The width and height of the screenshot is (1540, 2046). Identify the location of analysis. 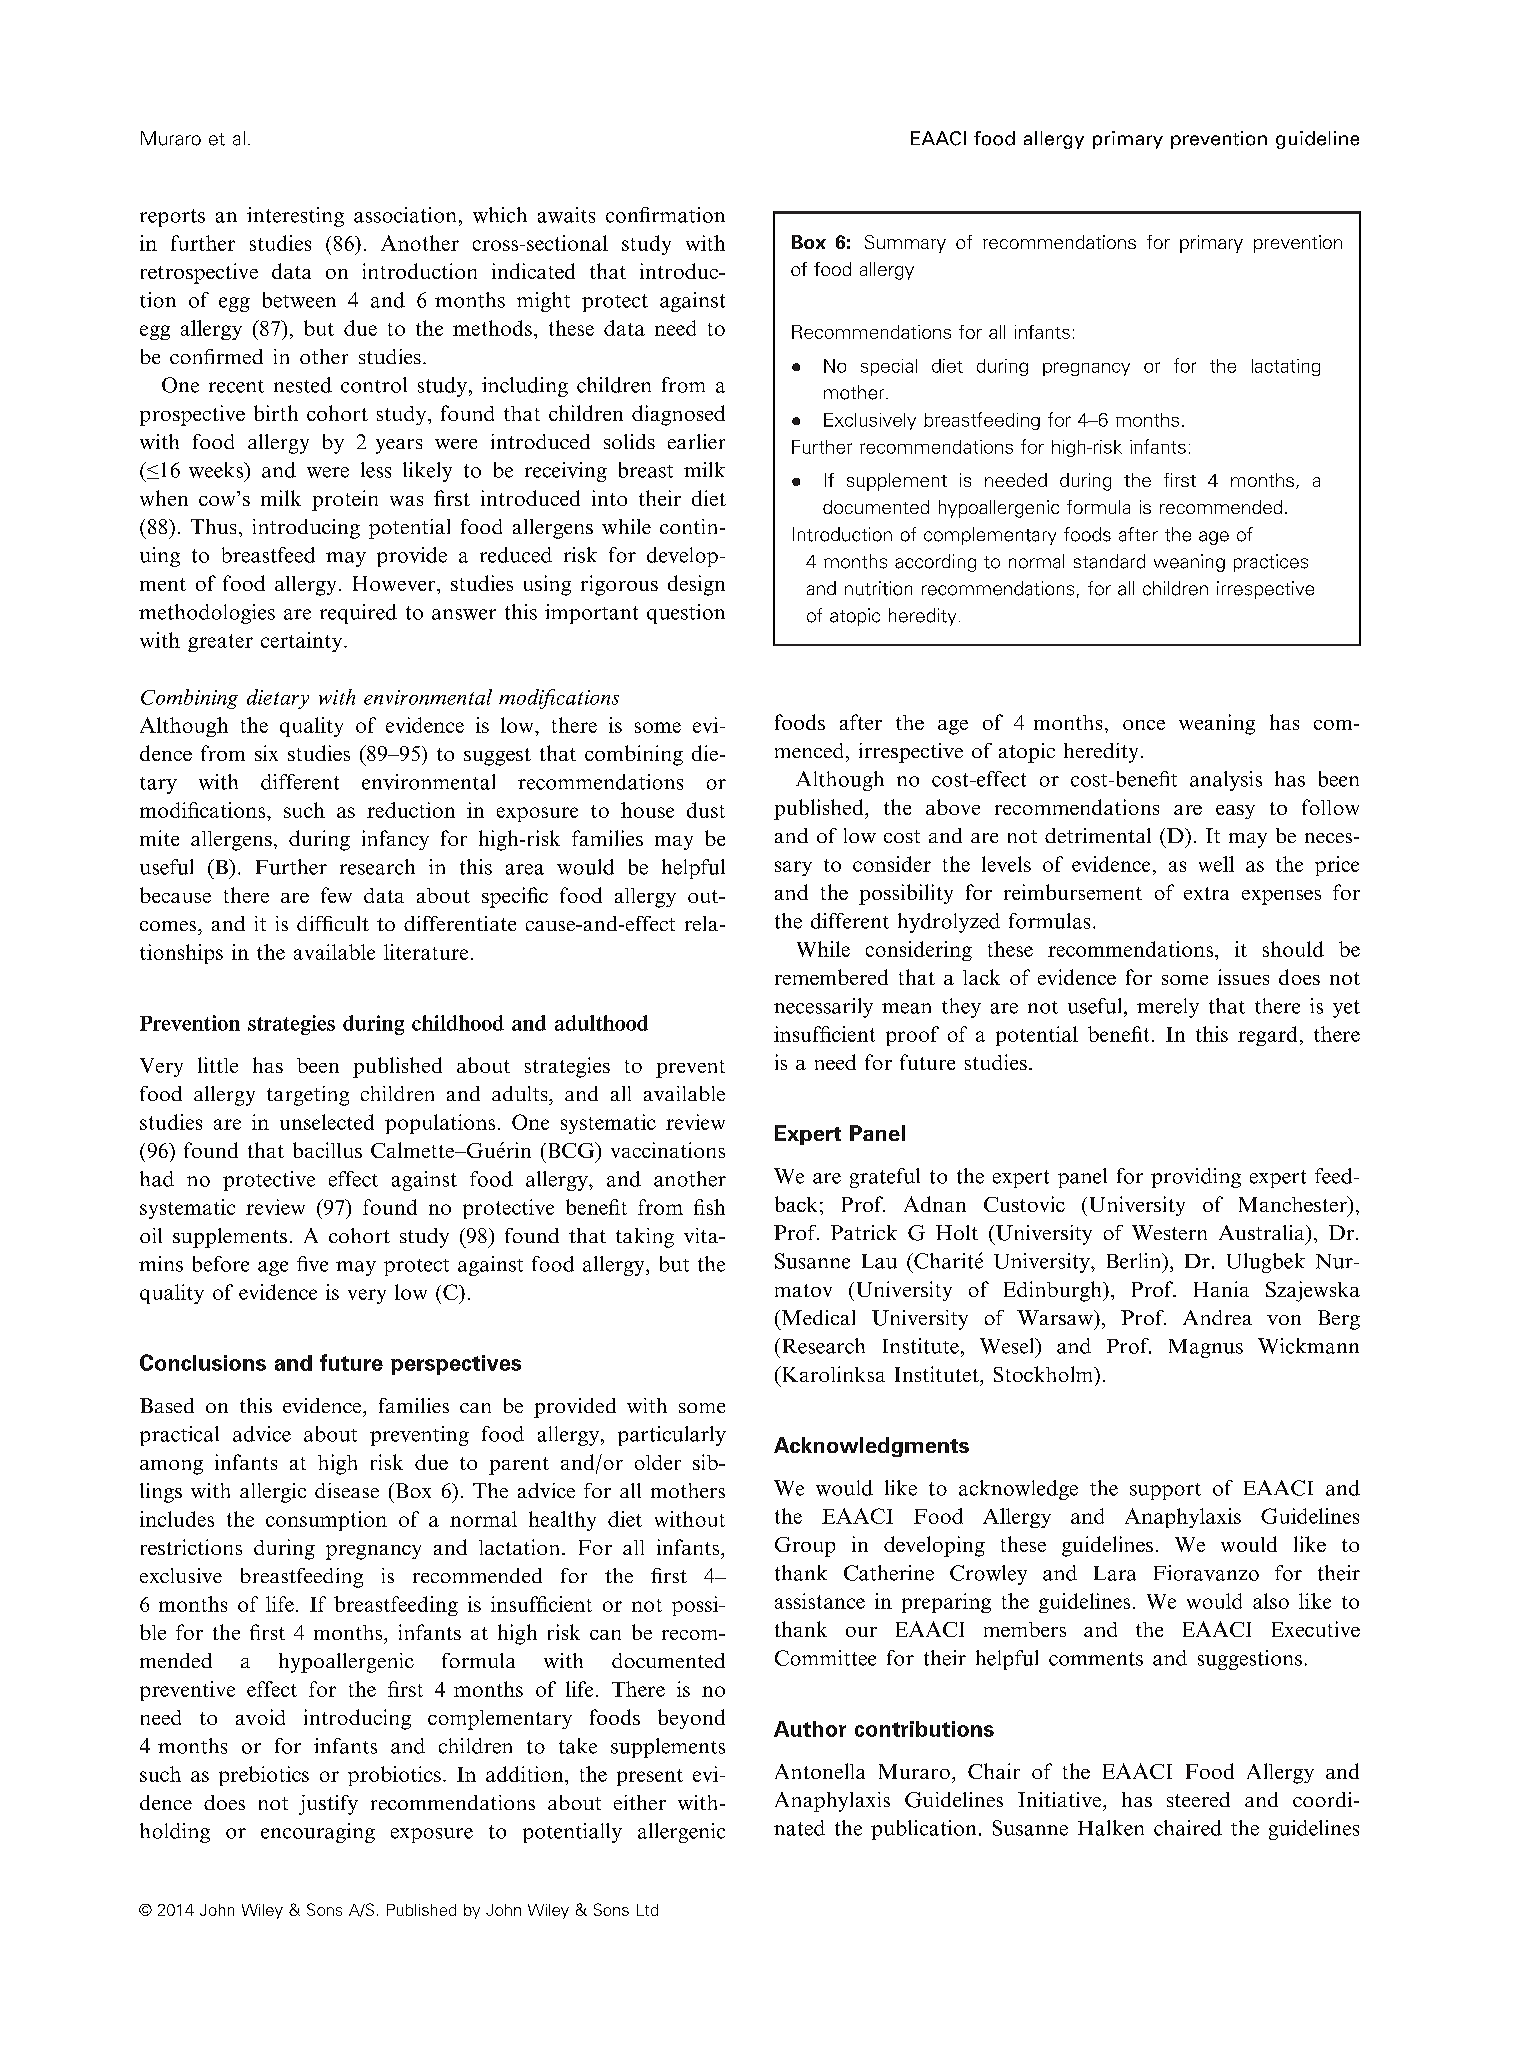
(1226, 781).
